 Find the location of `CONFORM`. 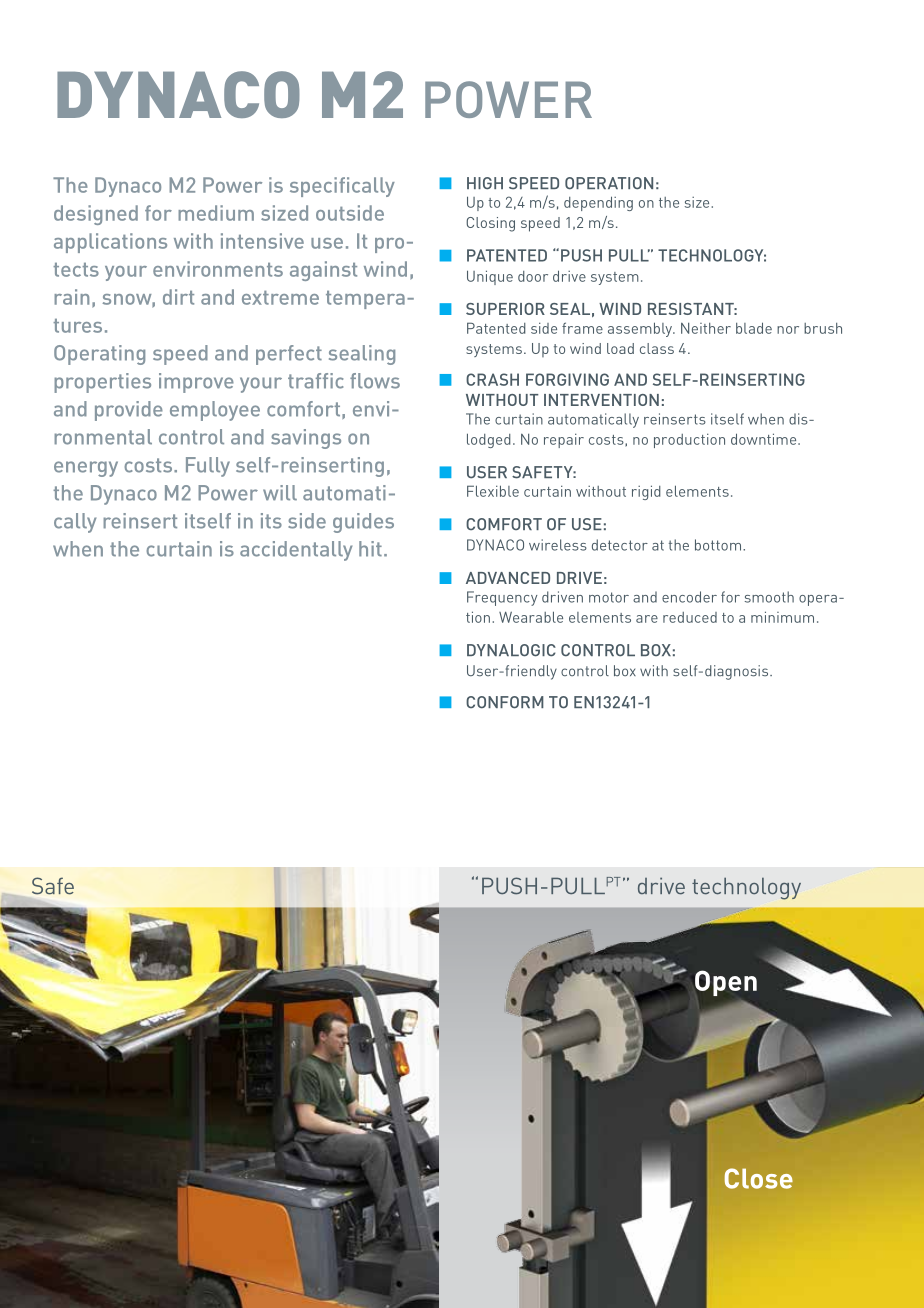

CONFORM is located at coordinates (505, 702).
